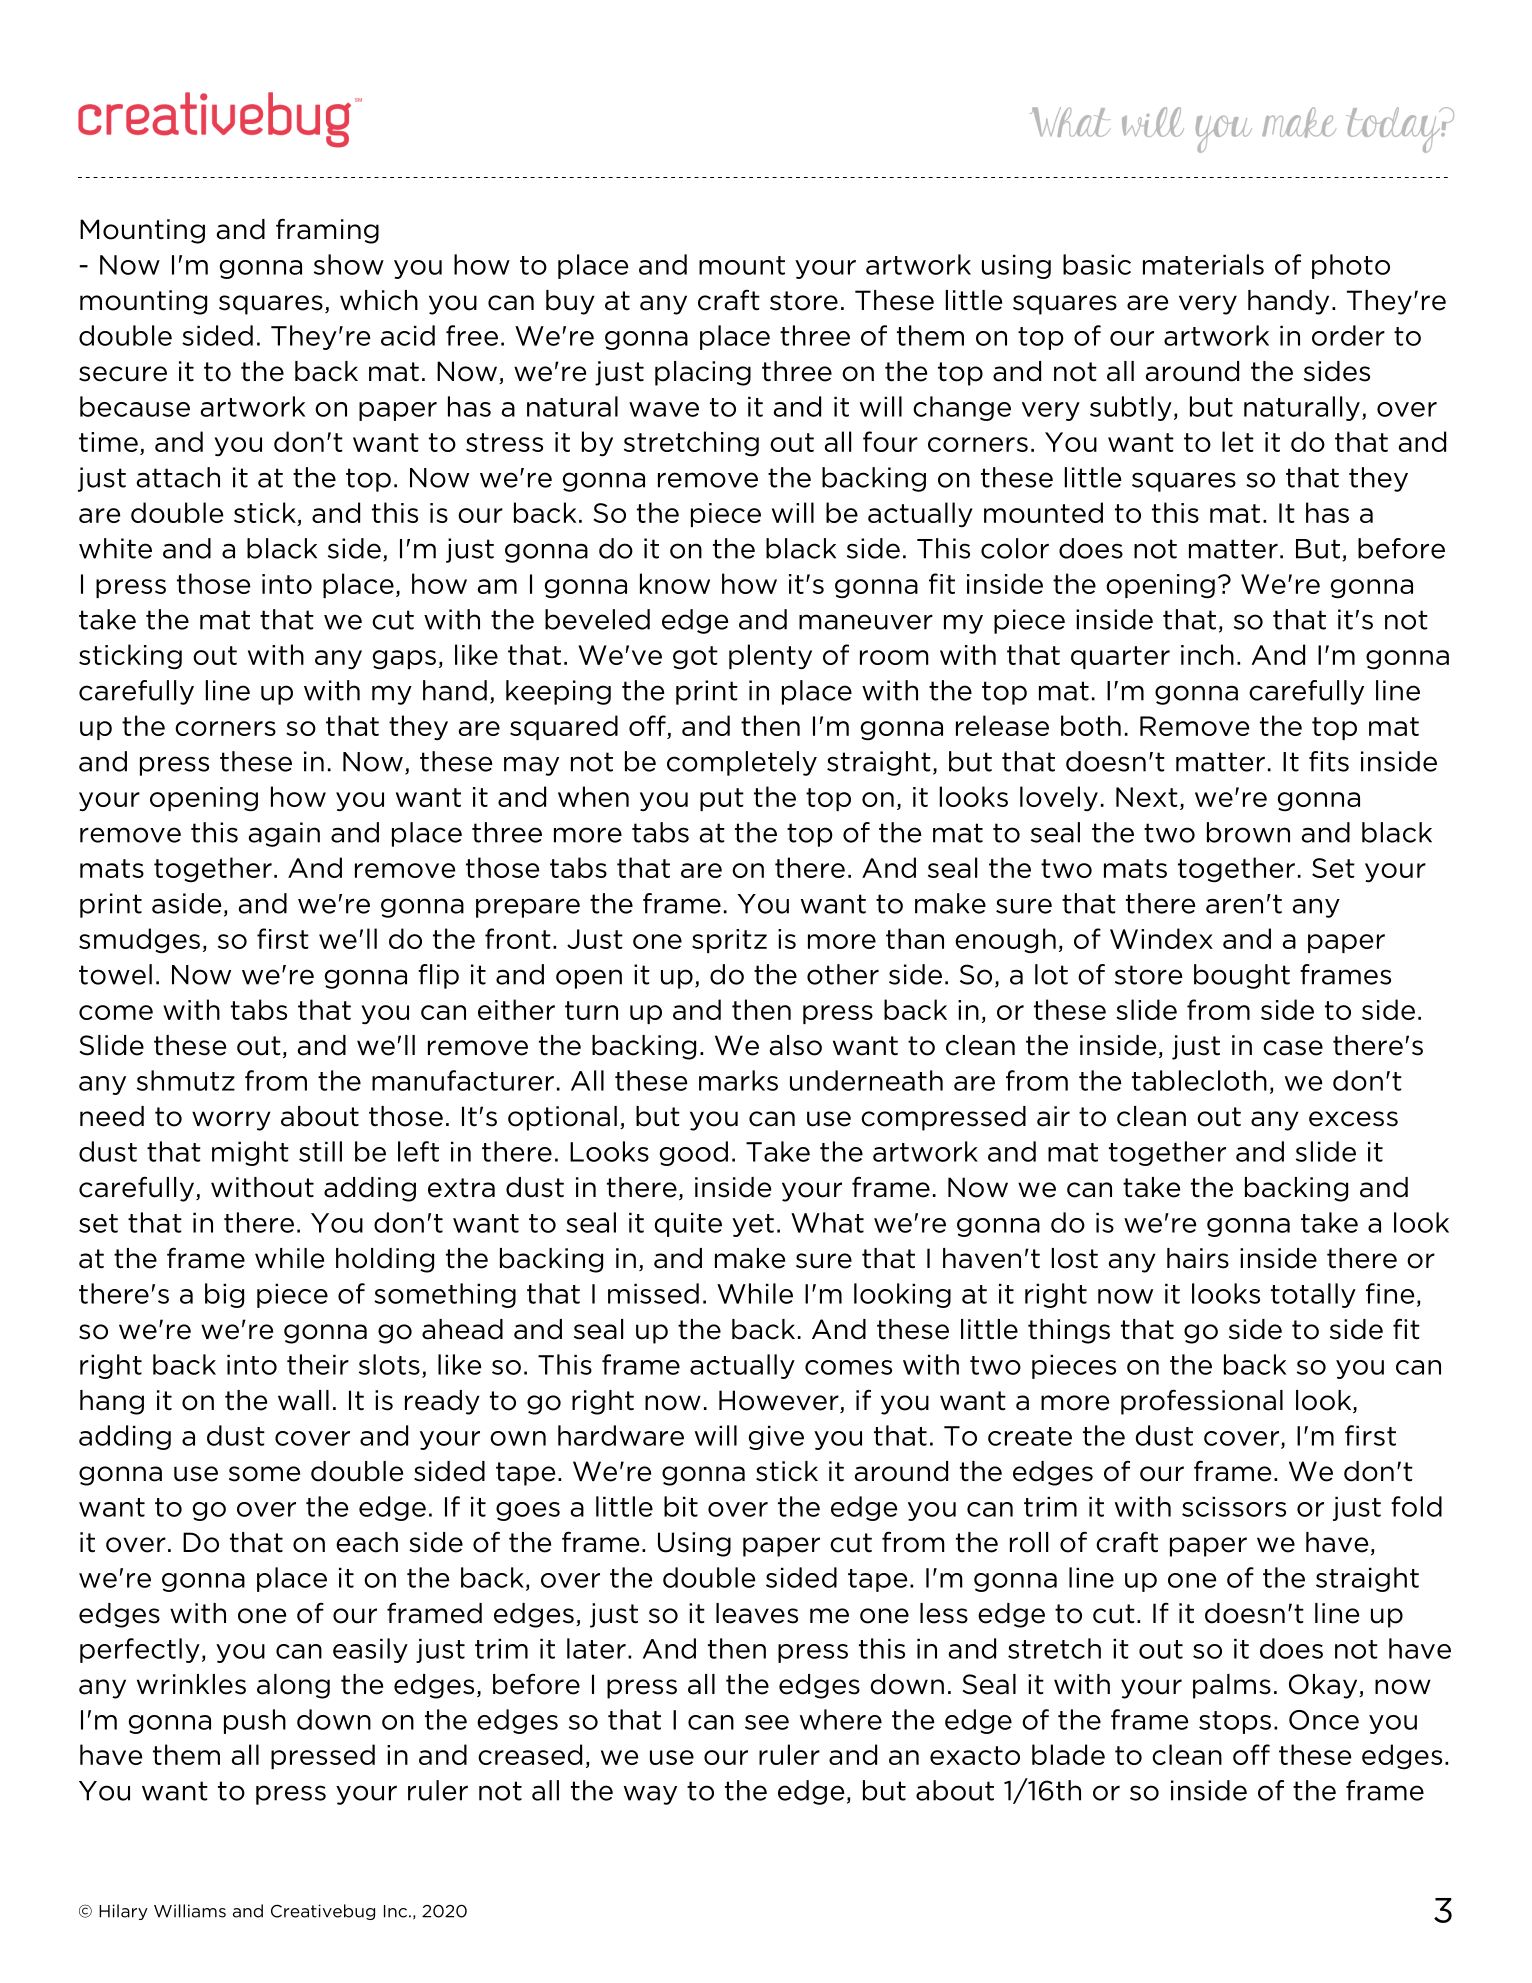 The width and height of the screenshot is (1532, 1983). What do you see at coordinates (123, 1912) in the screenshot?
I see `Hilary` at bounding box center [123, 1912].
